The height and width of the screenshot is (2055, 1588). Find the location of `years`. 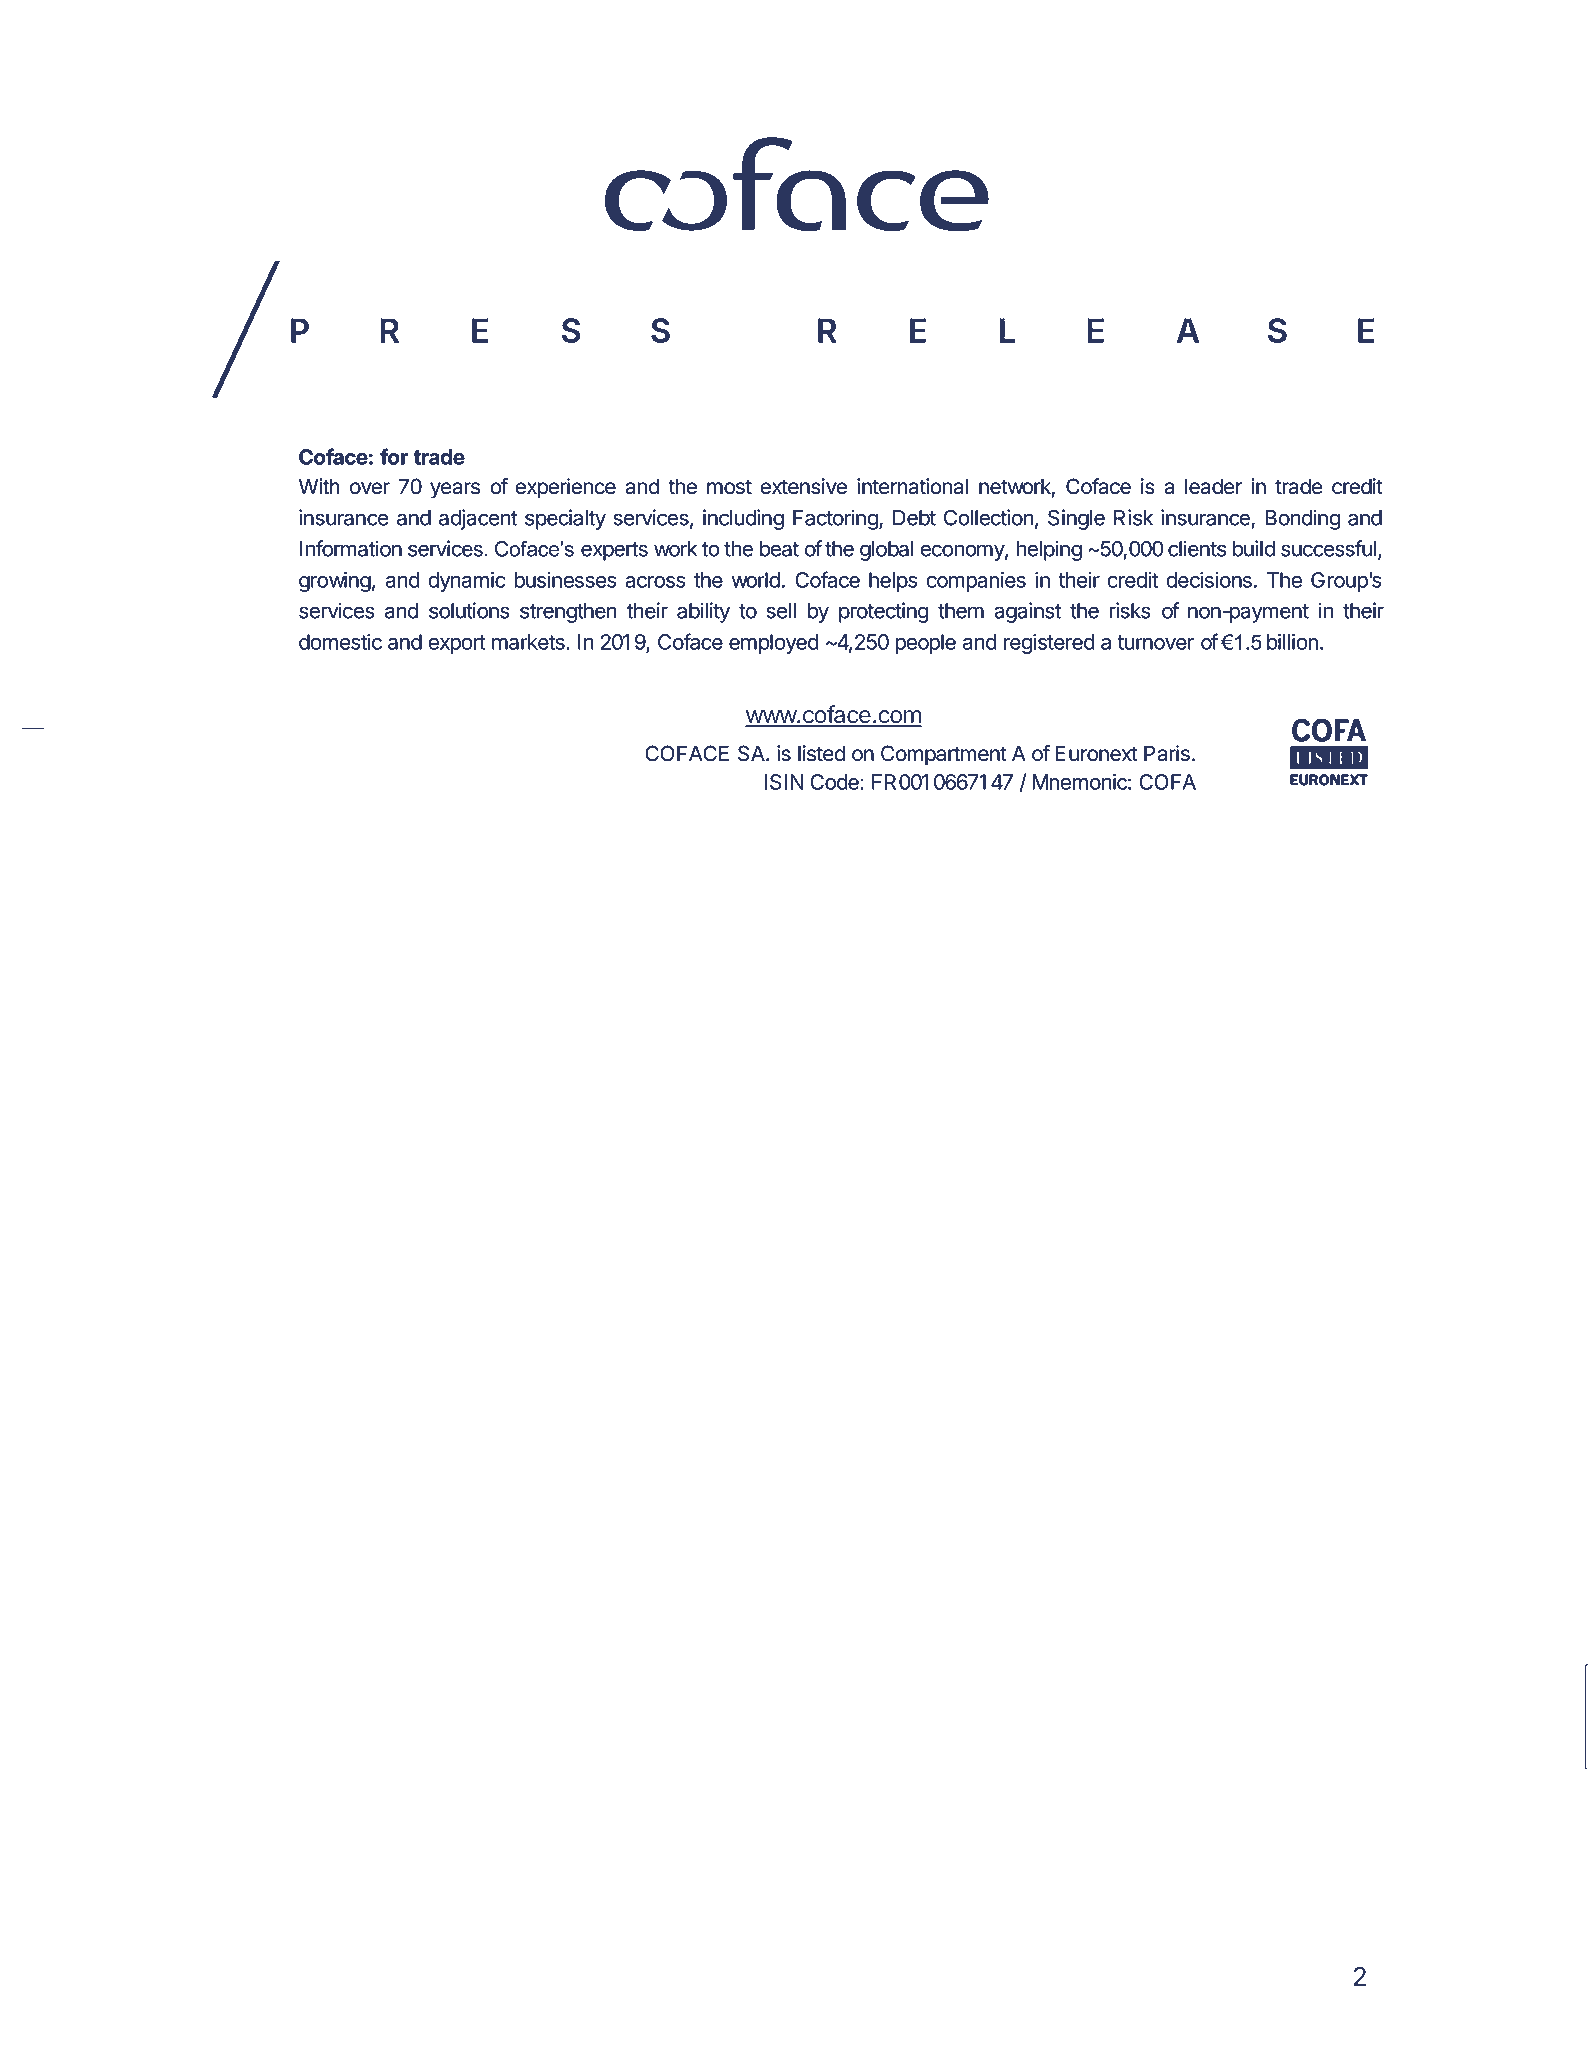

years is located at coordinates (455, 490).
